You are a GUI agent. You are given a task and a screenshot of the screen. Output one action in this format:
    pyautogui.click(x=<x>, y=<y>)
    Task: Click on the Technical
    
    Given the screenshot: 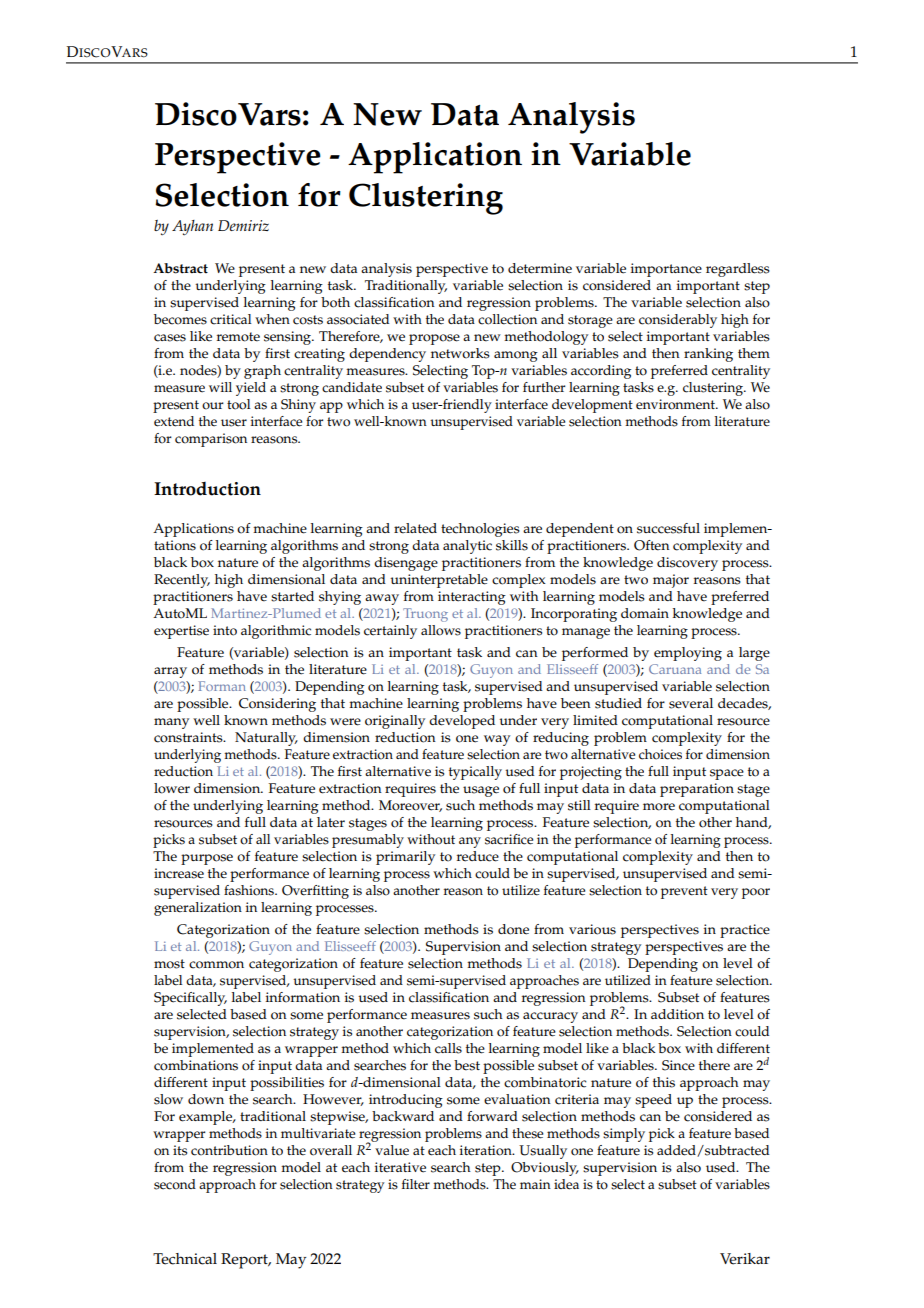 What is the action you would take?
    pyautogui.click(x=185, y=1259)
